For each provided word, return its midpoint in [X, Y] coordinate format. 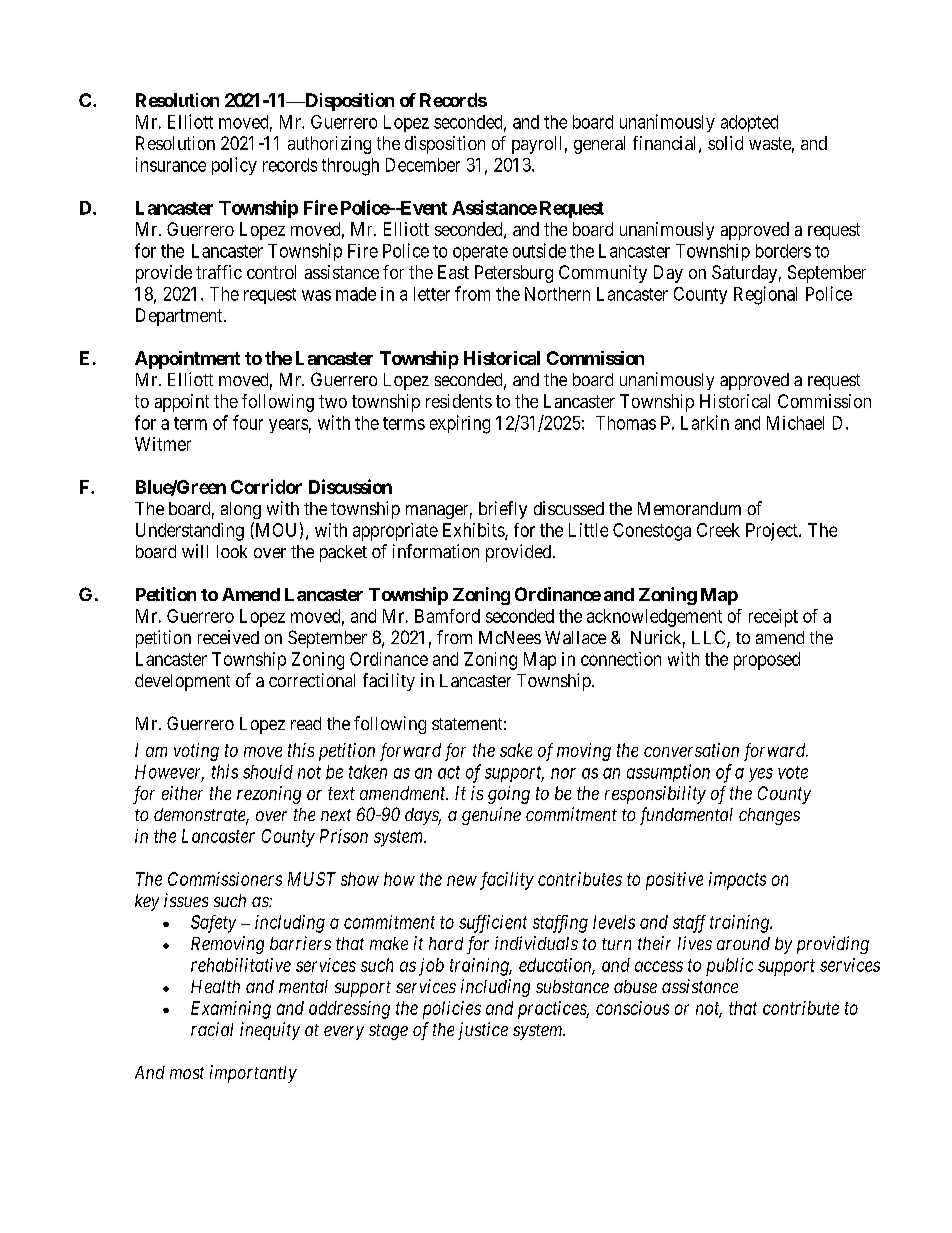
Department [180, 317]
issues [186, 900]
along [241, 510]
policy [234, 166]
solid [725, 143]
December [423, 165]
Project [773, 532]
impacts [737, 881]
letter [432, 294]
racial [212, 1029]
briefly [503, 510]
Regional [765, 295]
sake [516, 750]
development [182, 682]
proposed [767, 661]
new [462, 880]
